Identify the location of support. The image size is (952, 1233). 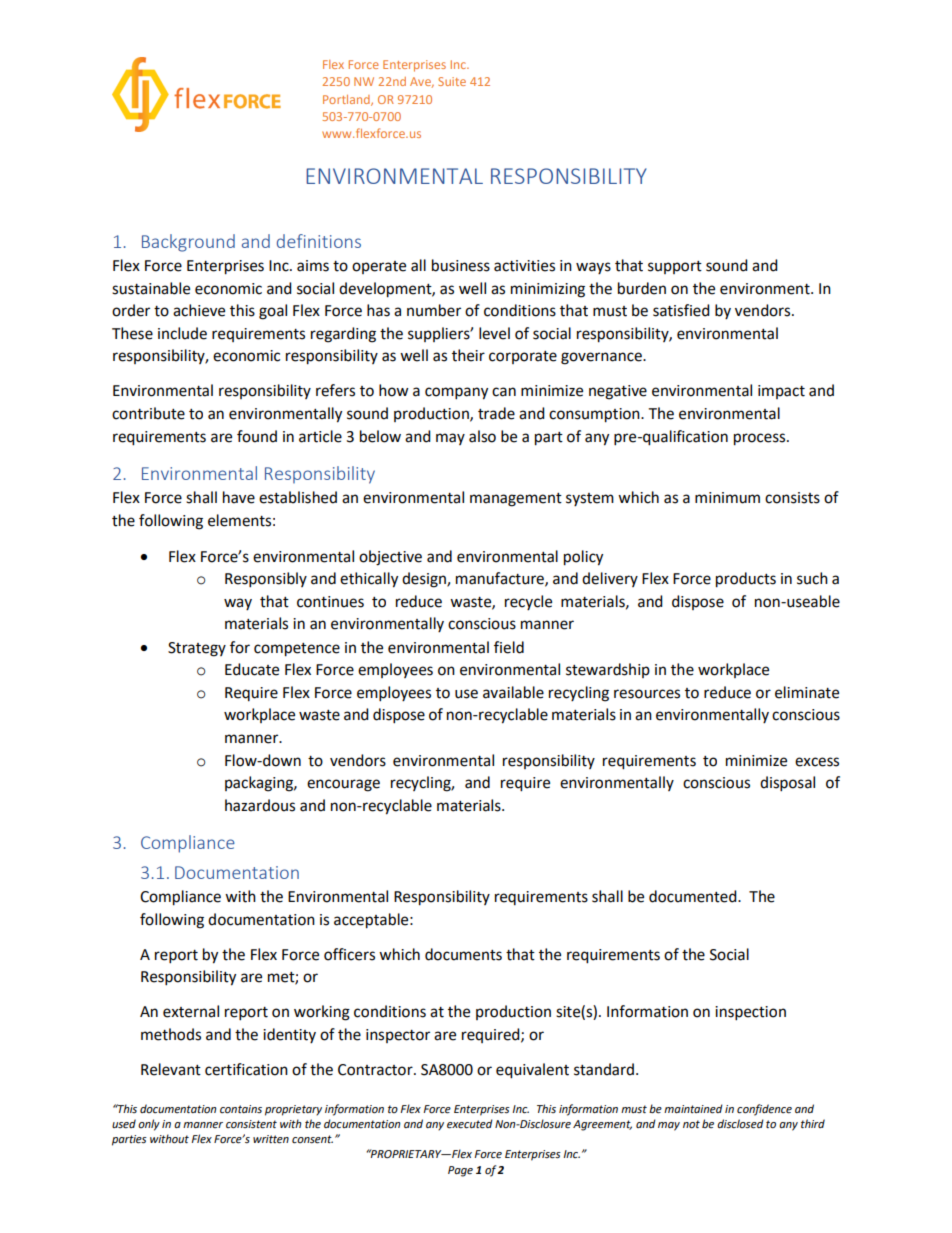
(675, 267).
